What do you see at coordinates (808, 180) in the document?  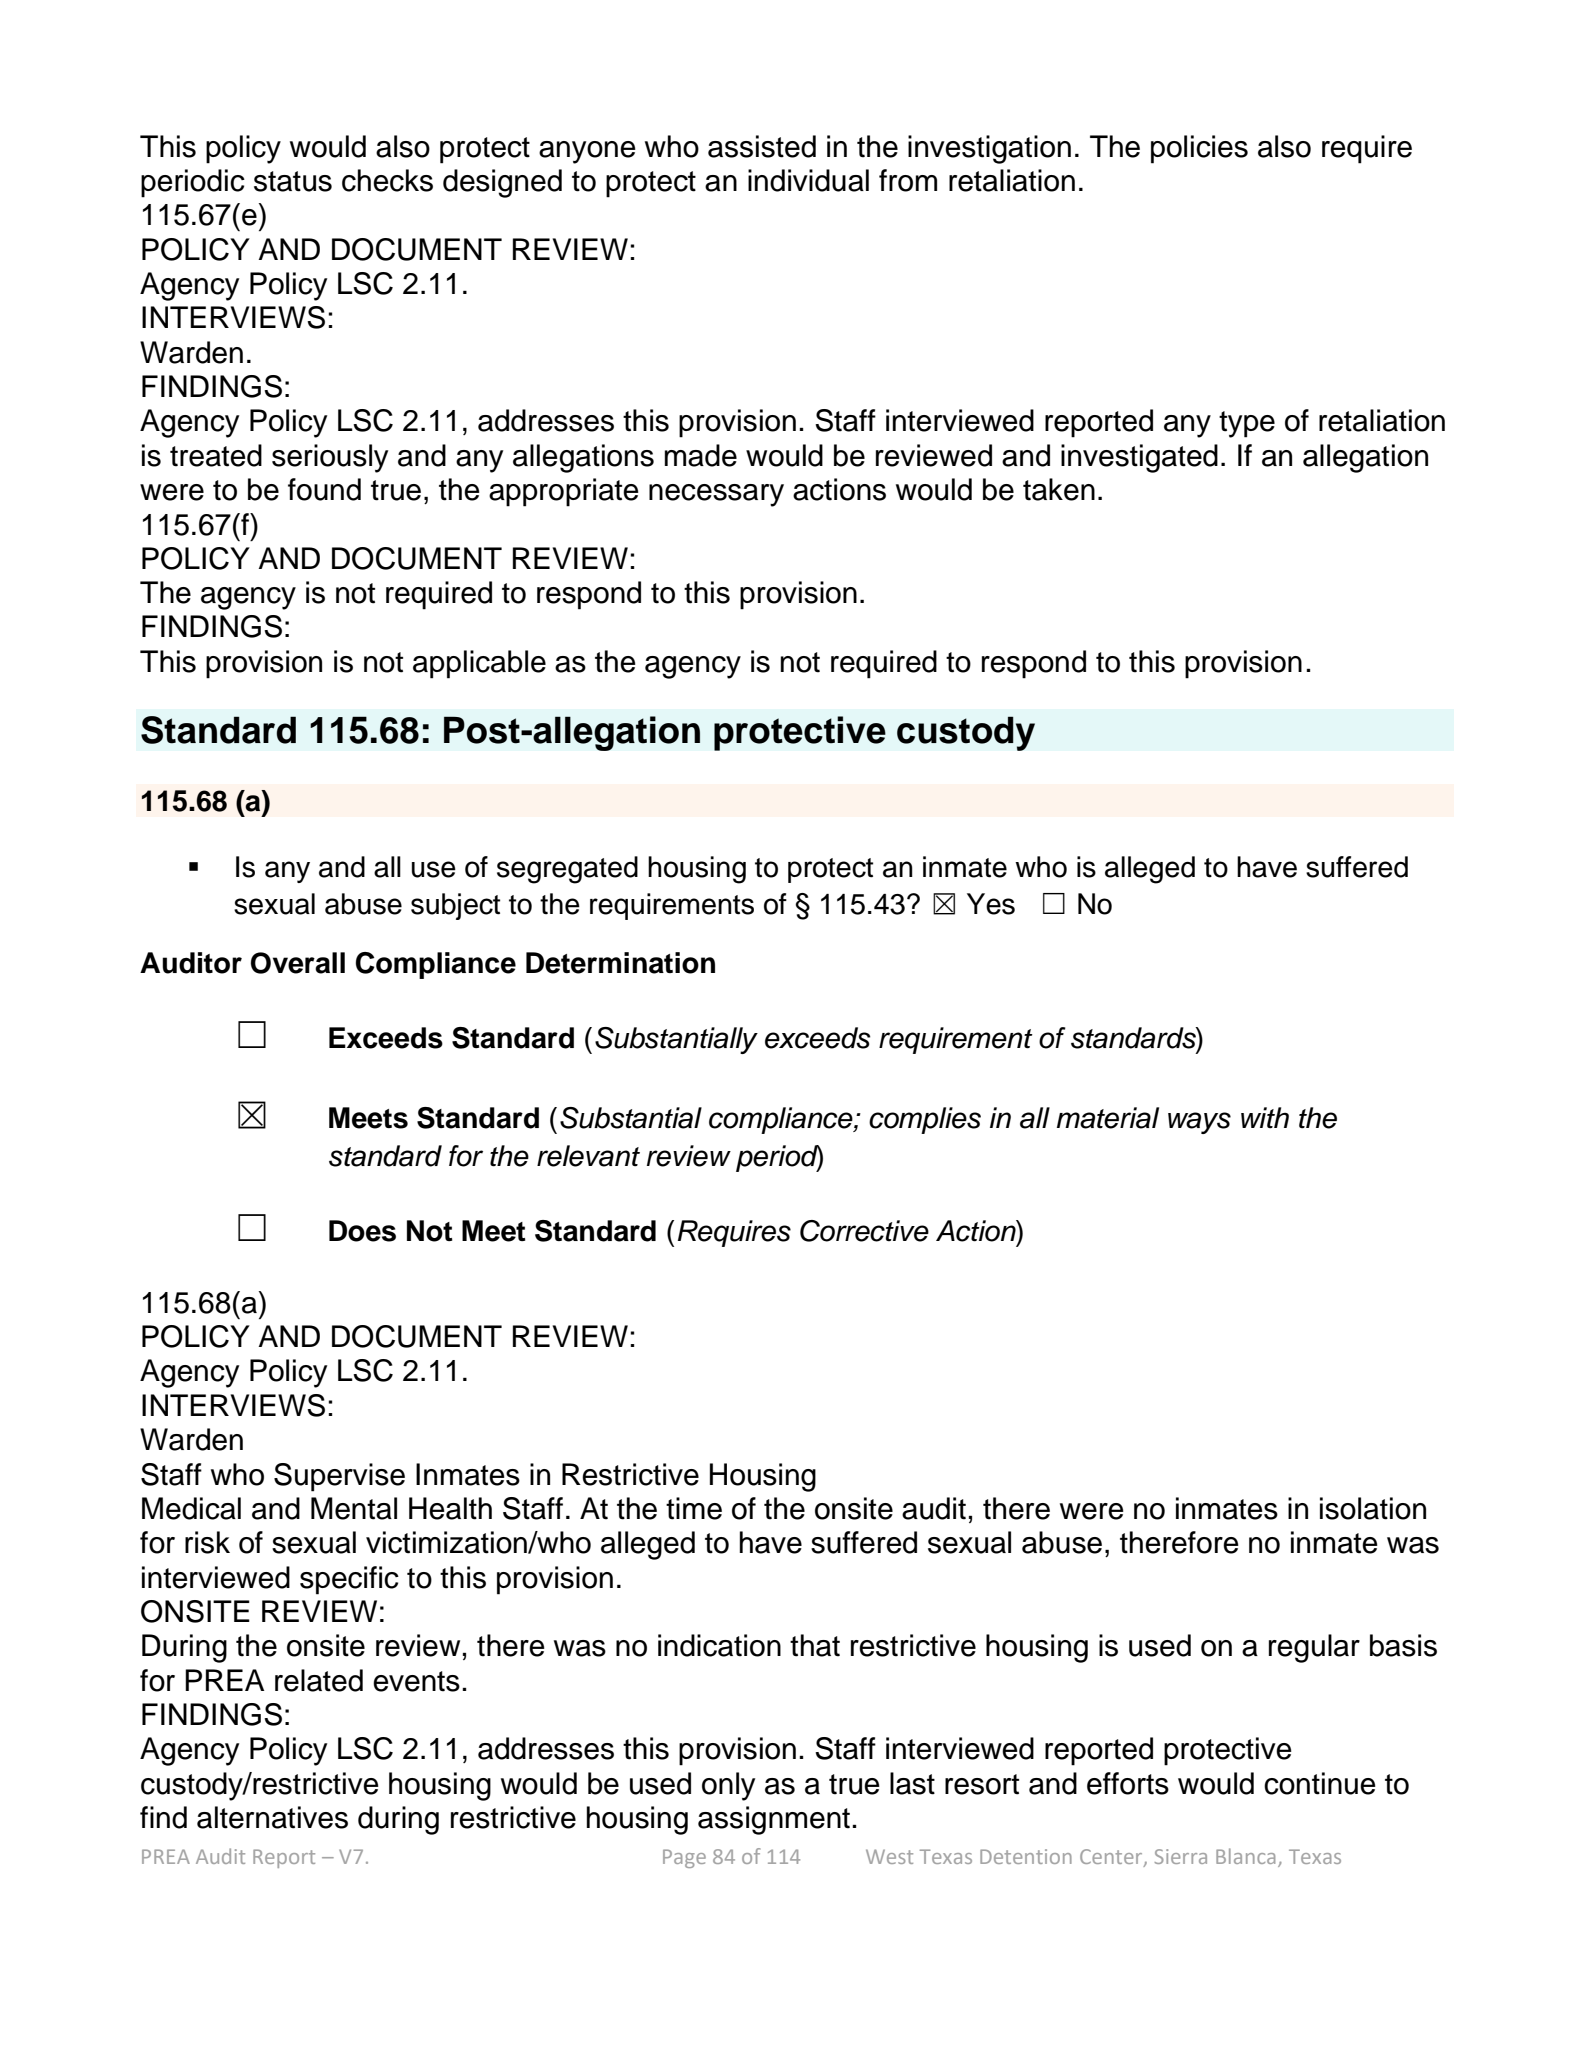 I see `individual` at bounding box center [808, 180].
